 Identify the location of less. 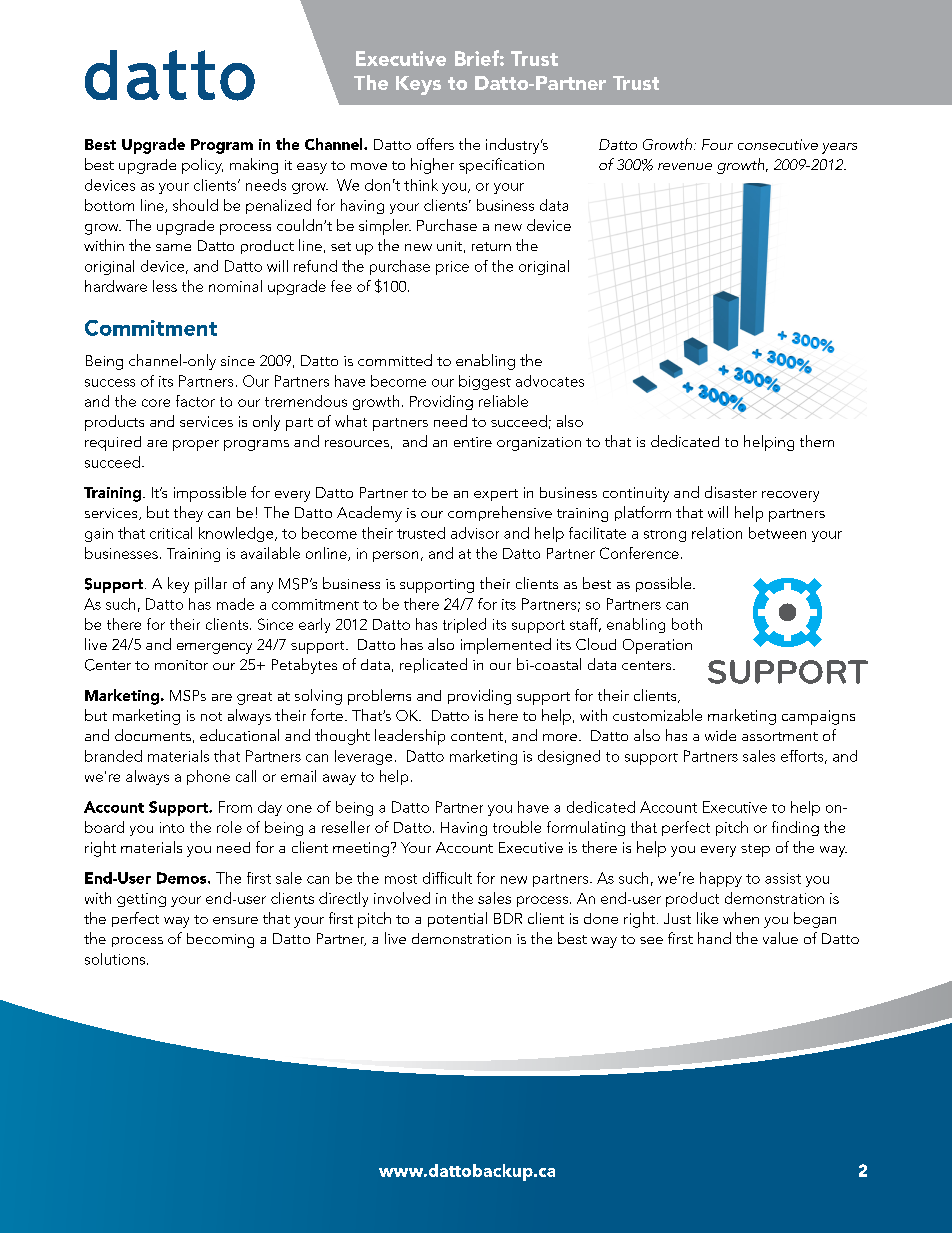
(165, 286).
